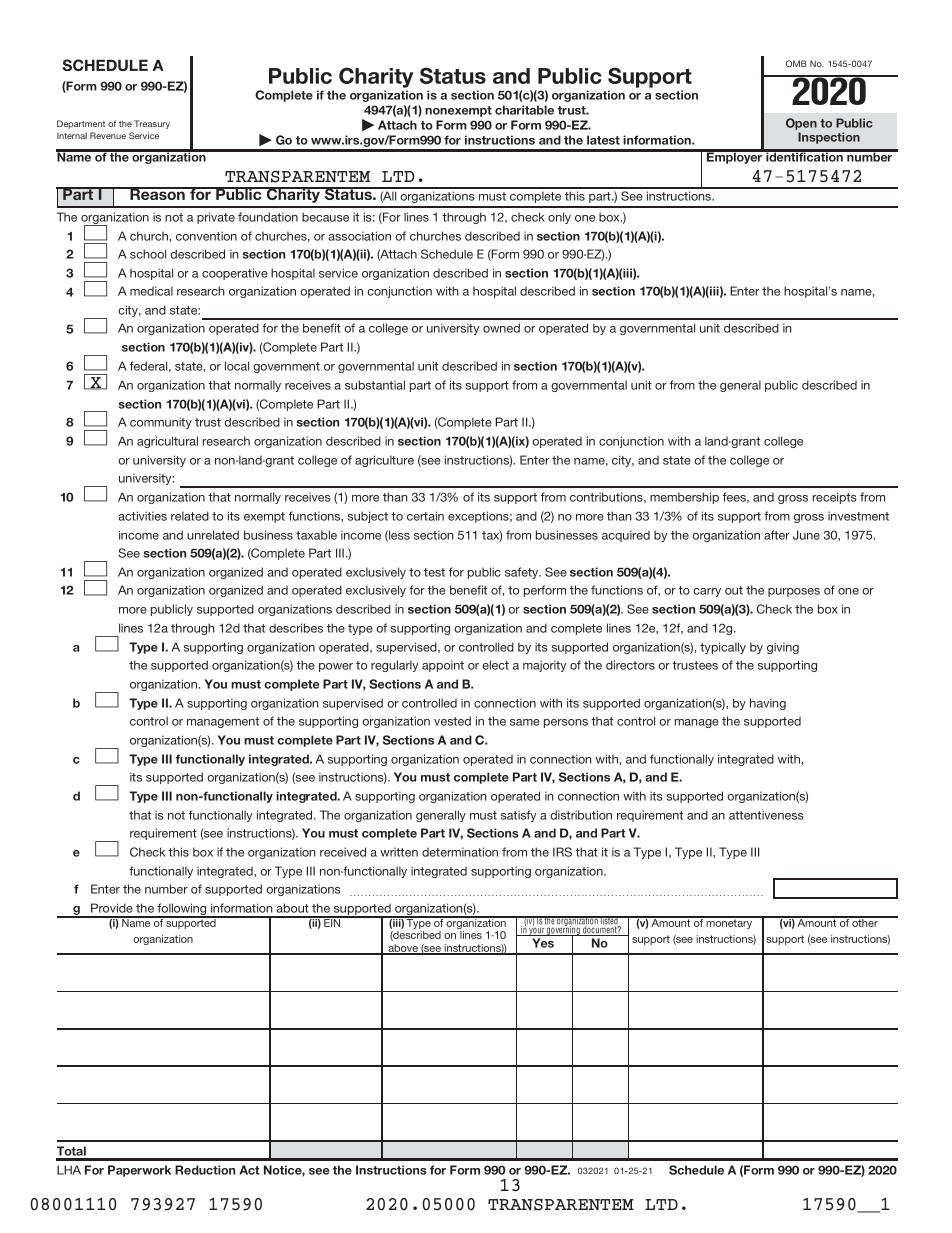 The height and width of the screenshot is (1233, 952). What do you see at coordinates (139, 1171) in the screenshot?
I see `Paperwork` at bounding box center [139, 1171].
